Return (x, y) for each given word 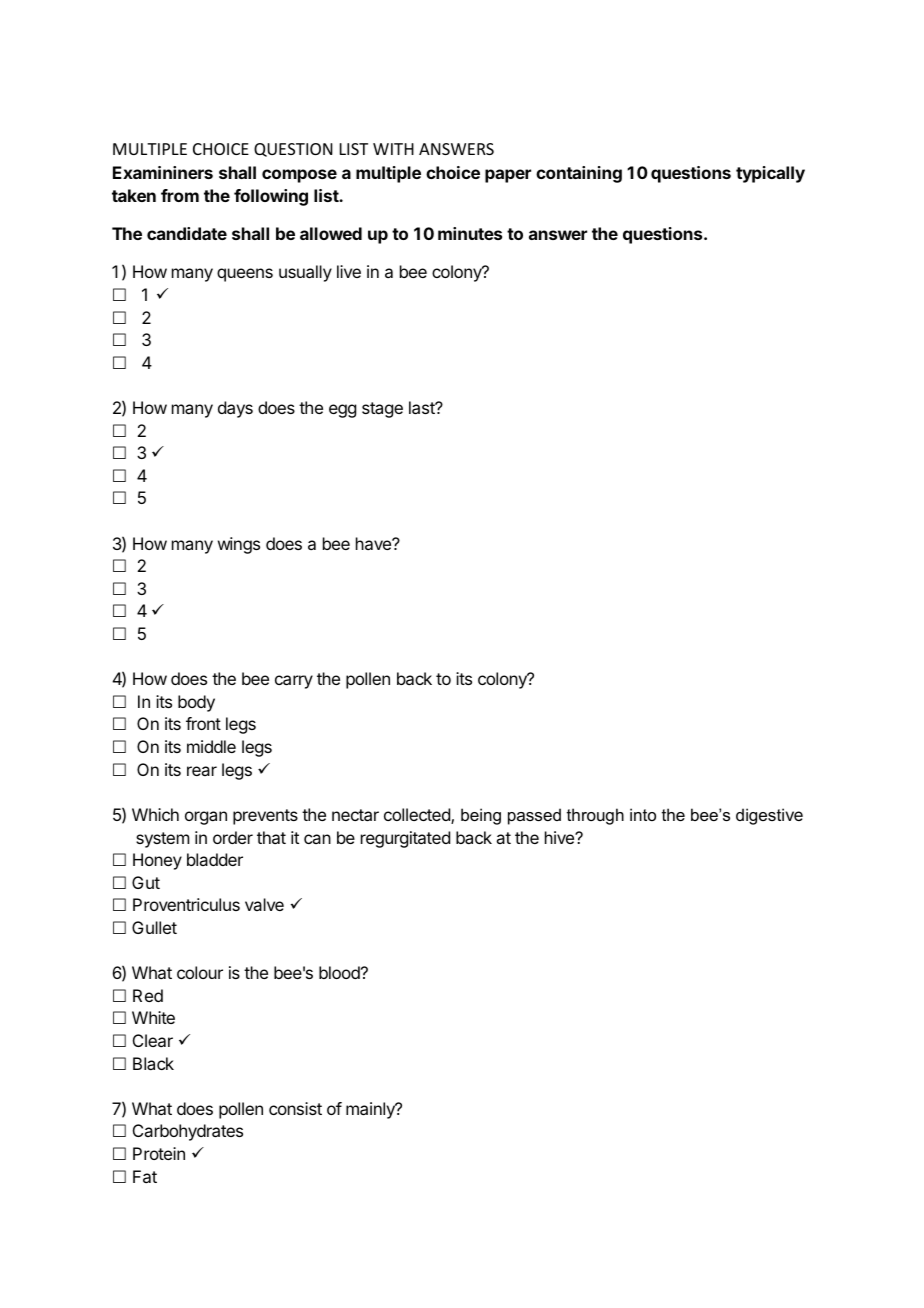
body (196, 703)
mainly (371, 1110)
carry (294, 682)
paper (508, 176)
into (643, 814)
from (180, 195)
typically (770, 174)
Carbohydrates (188, 1132)
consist (295, 1108)
